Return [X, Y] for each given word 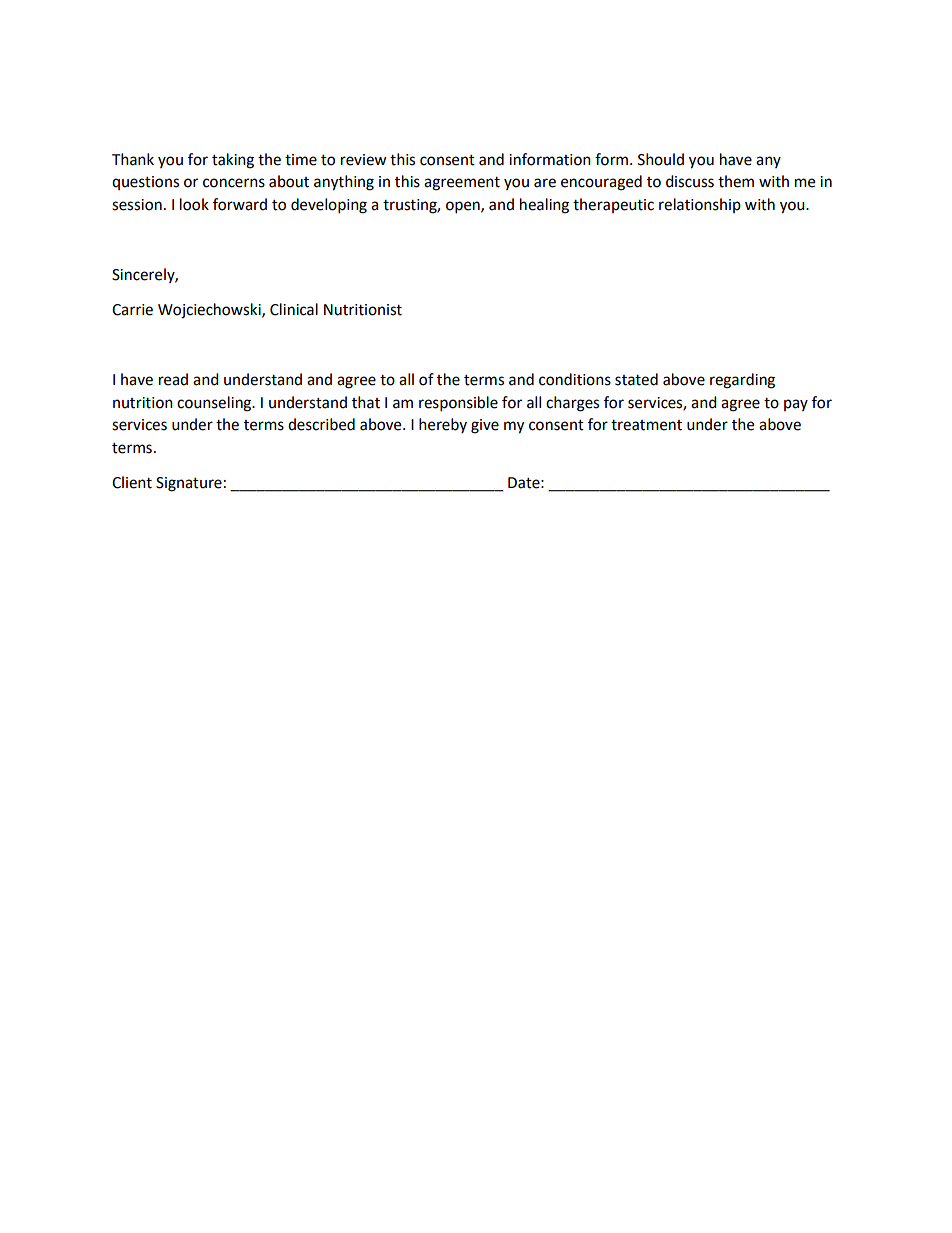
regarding [742, 381]
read [173, 379]
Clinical [294, 309]
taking [233, 161]
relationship [700, 205]
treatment [646, 425]
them [736, 181]
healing [544, 206]
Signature [189, 484]
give [485, 426]
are [545, 183]
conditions [575, 379]
